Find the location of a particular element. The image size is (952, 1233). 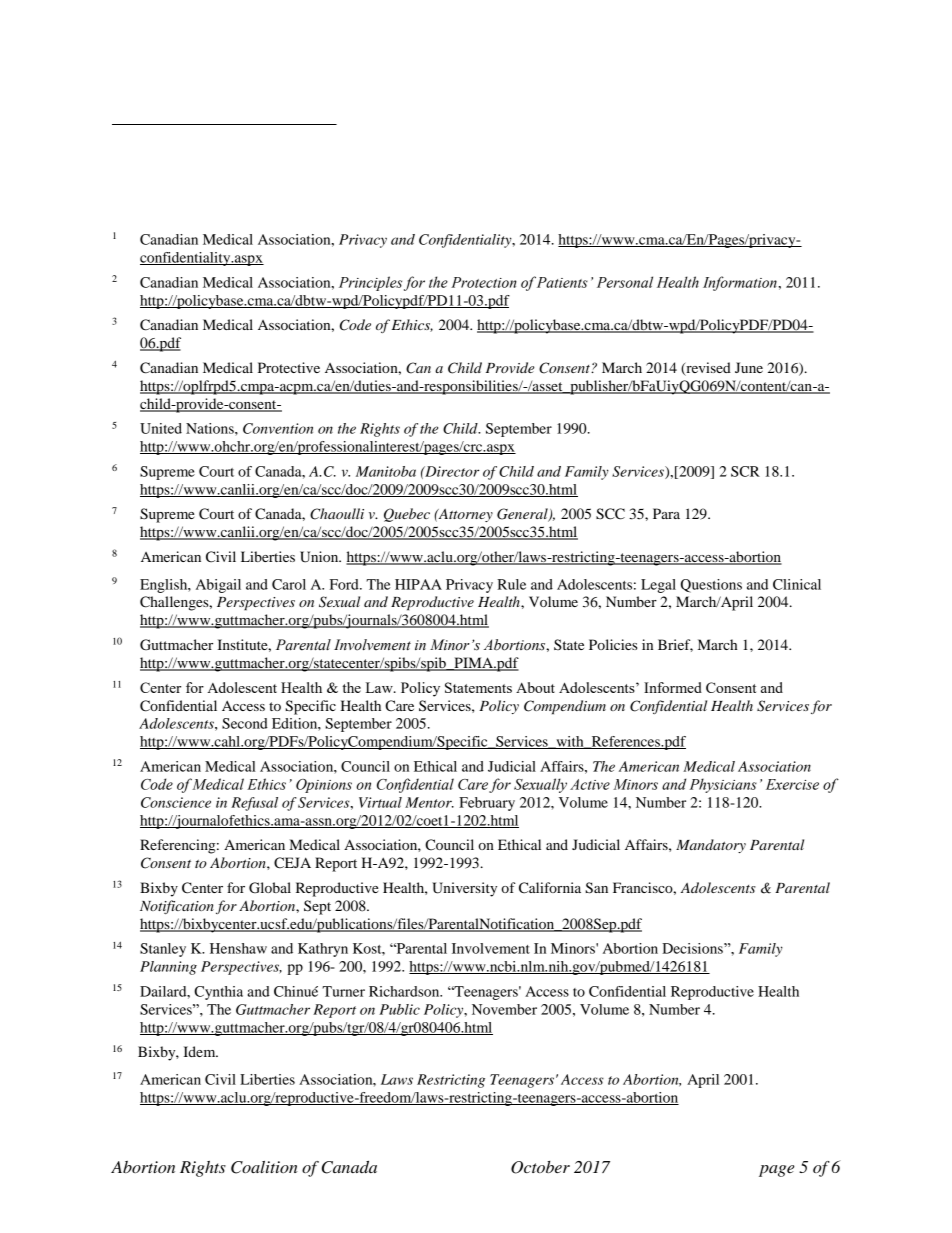

October is located at coordinates (540, 1167).
